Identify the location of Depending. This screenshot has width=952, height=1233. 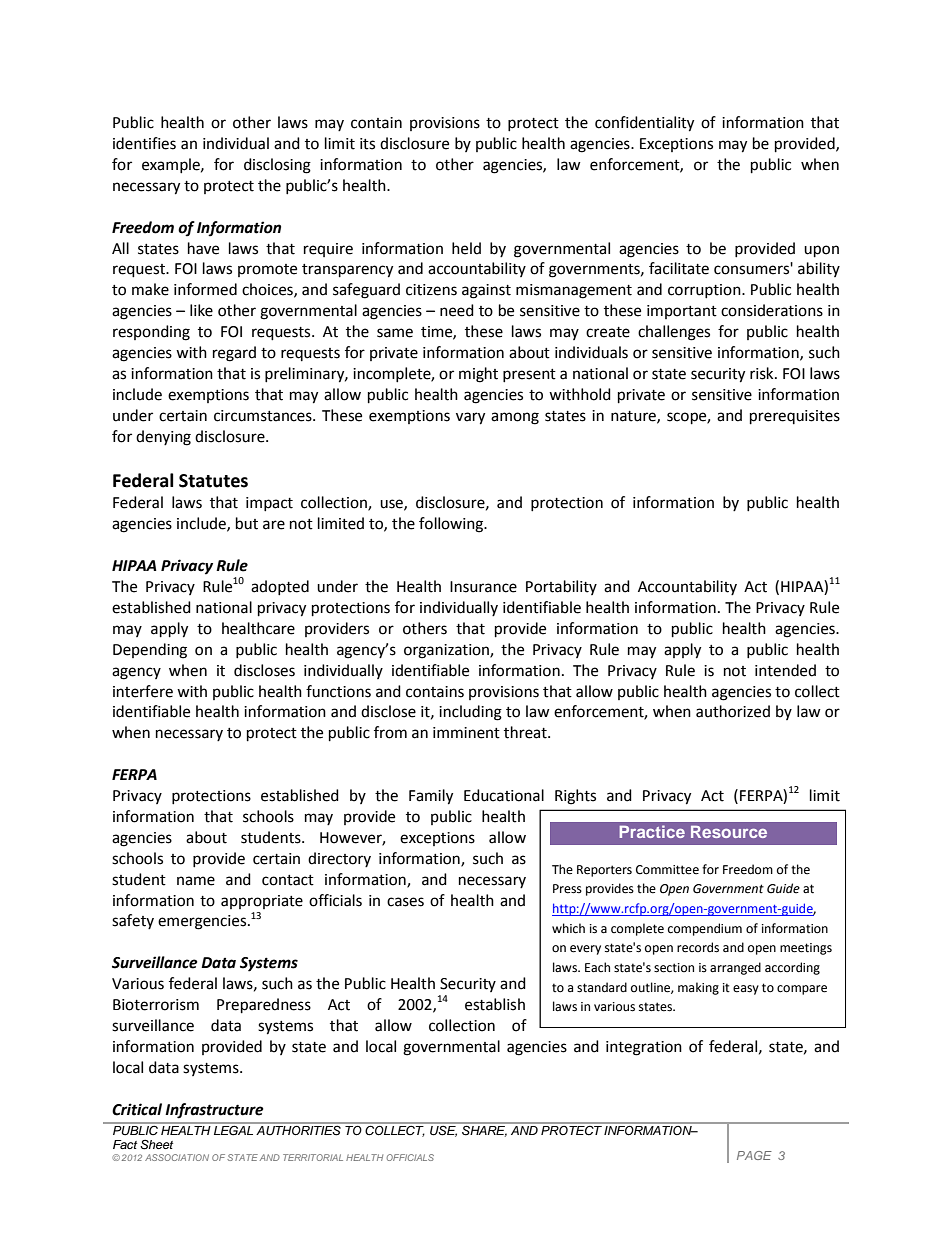
(150, 651).
